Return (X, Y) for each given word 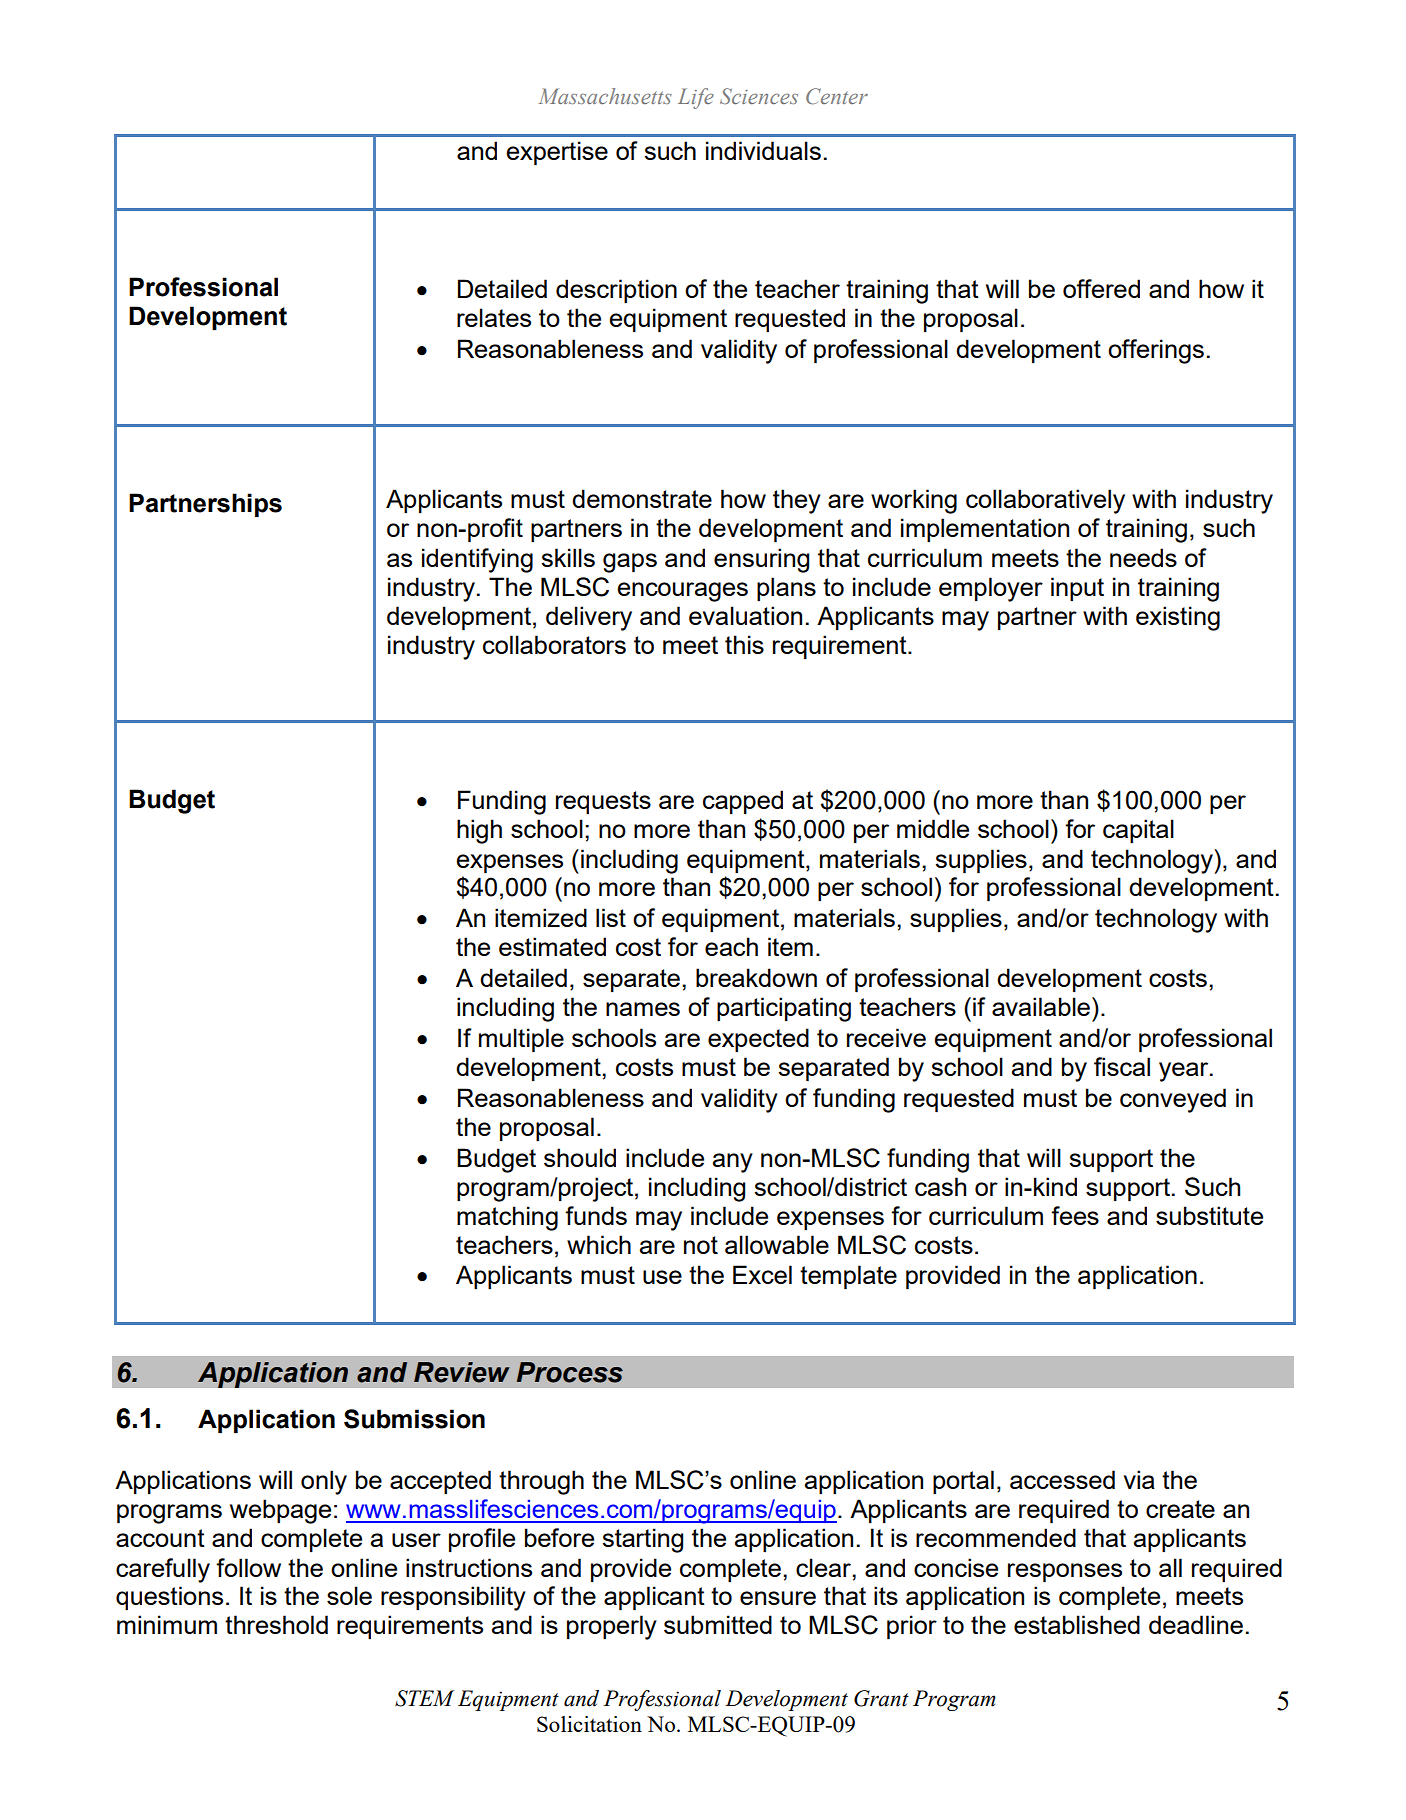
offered (1101, 288)
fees (1075, 1215)
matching (507, 1218)
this (744, 644)
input (1077, 589)
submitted (718, 1624)
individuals (763, 150)
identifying (477, 560)
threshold (276, 1624)
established (1077, 1624)
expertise (557, 153)
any (733, 1163)
